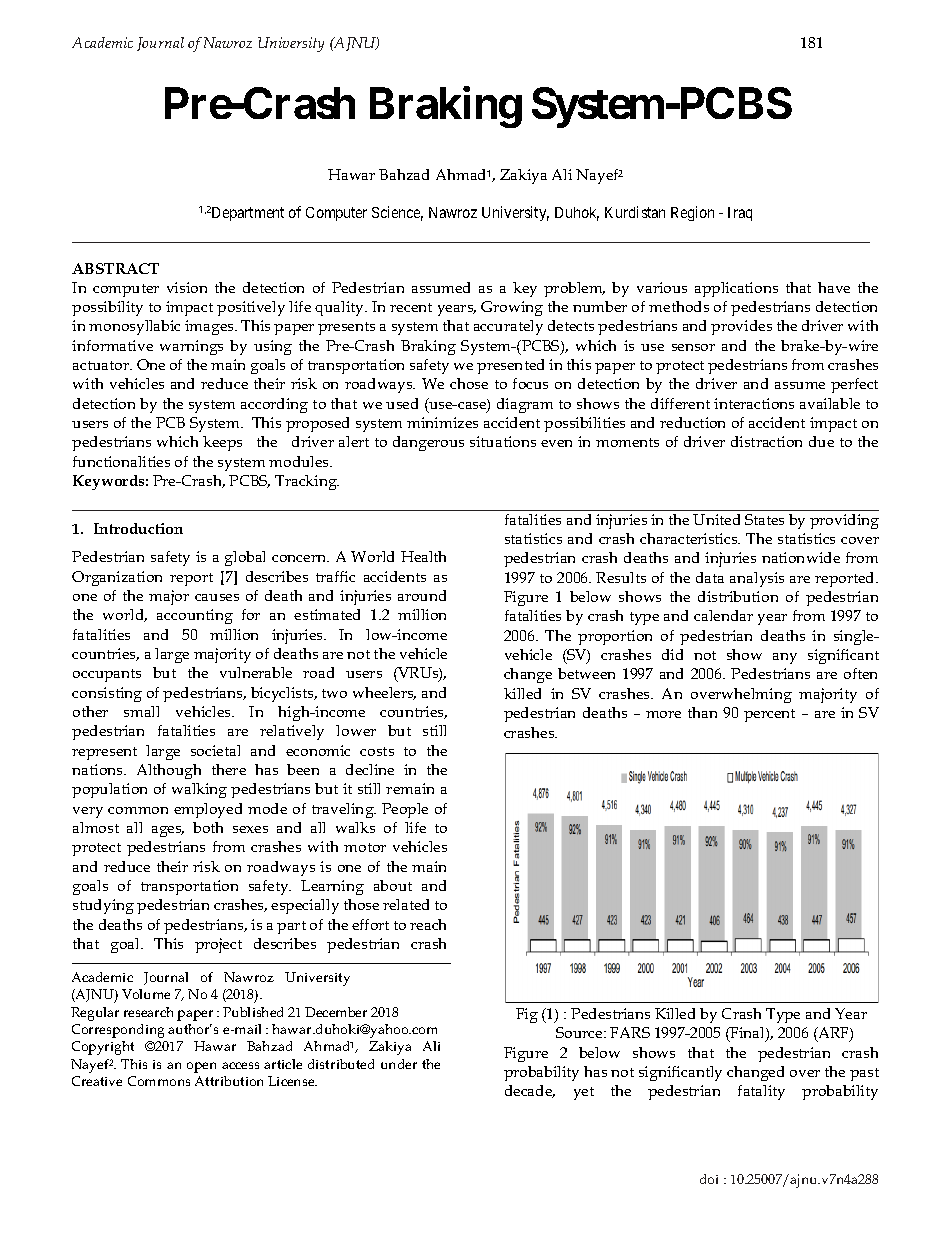  I want to click on small, so click(141, 711).
